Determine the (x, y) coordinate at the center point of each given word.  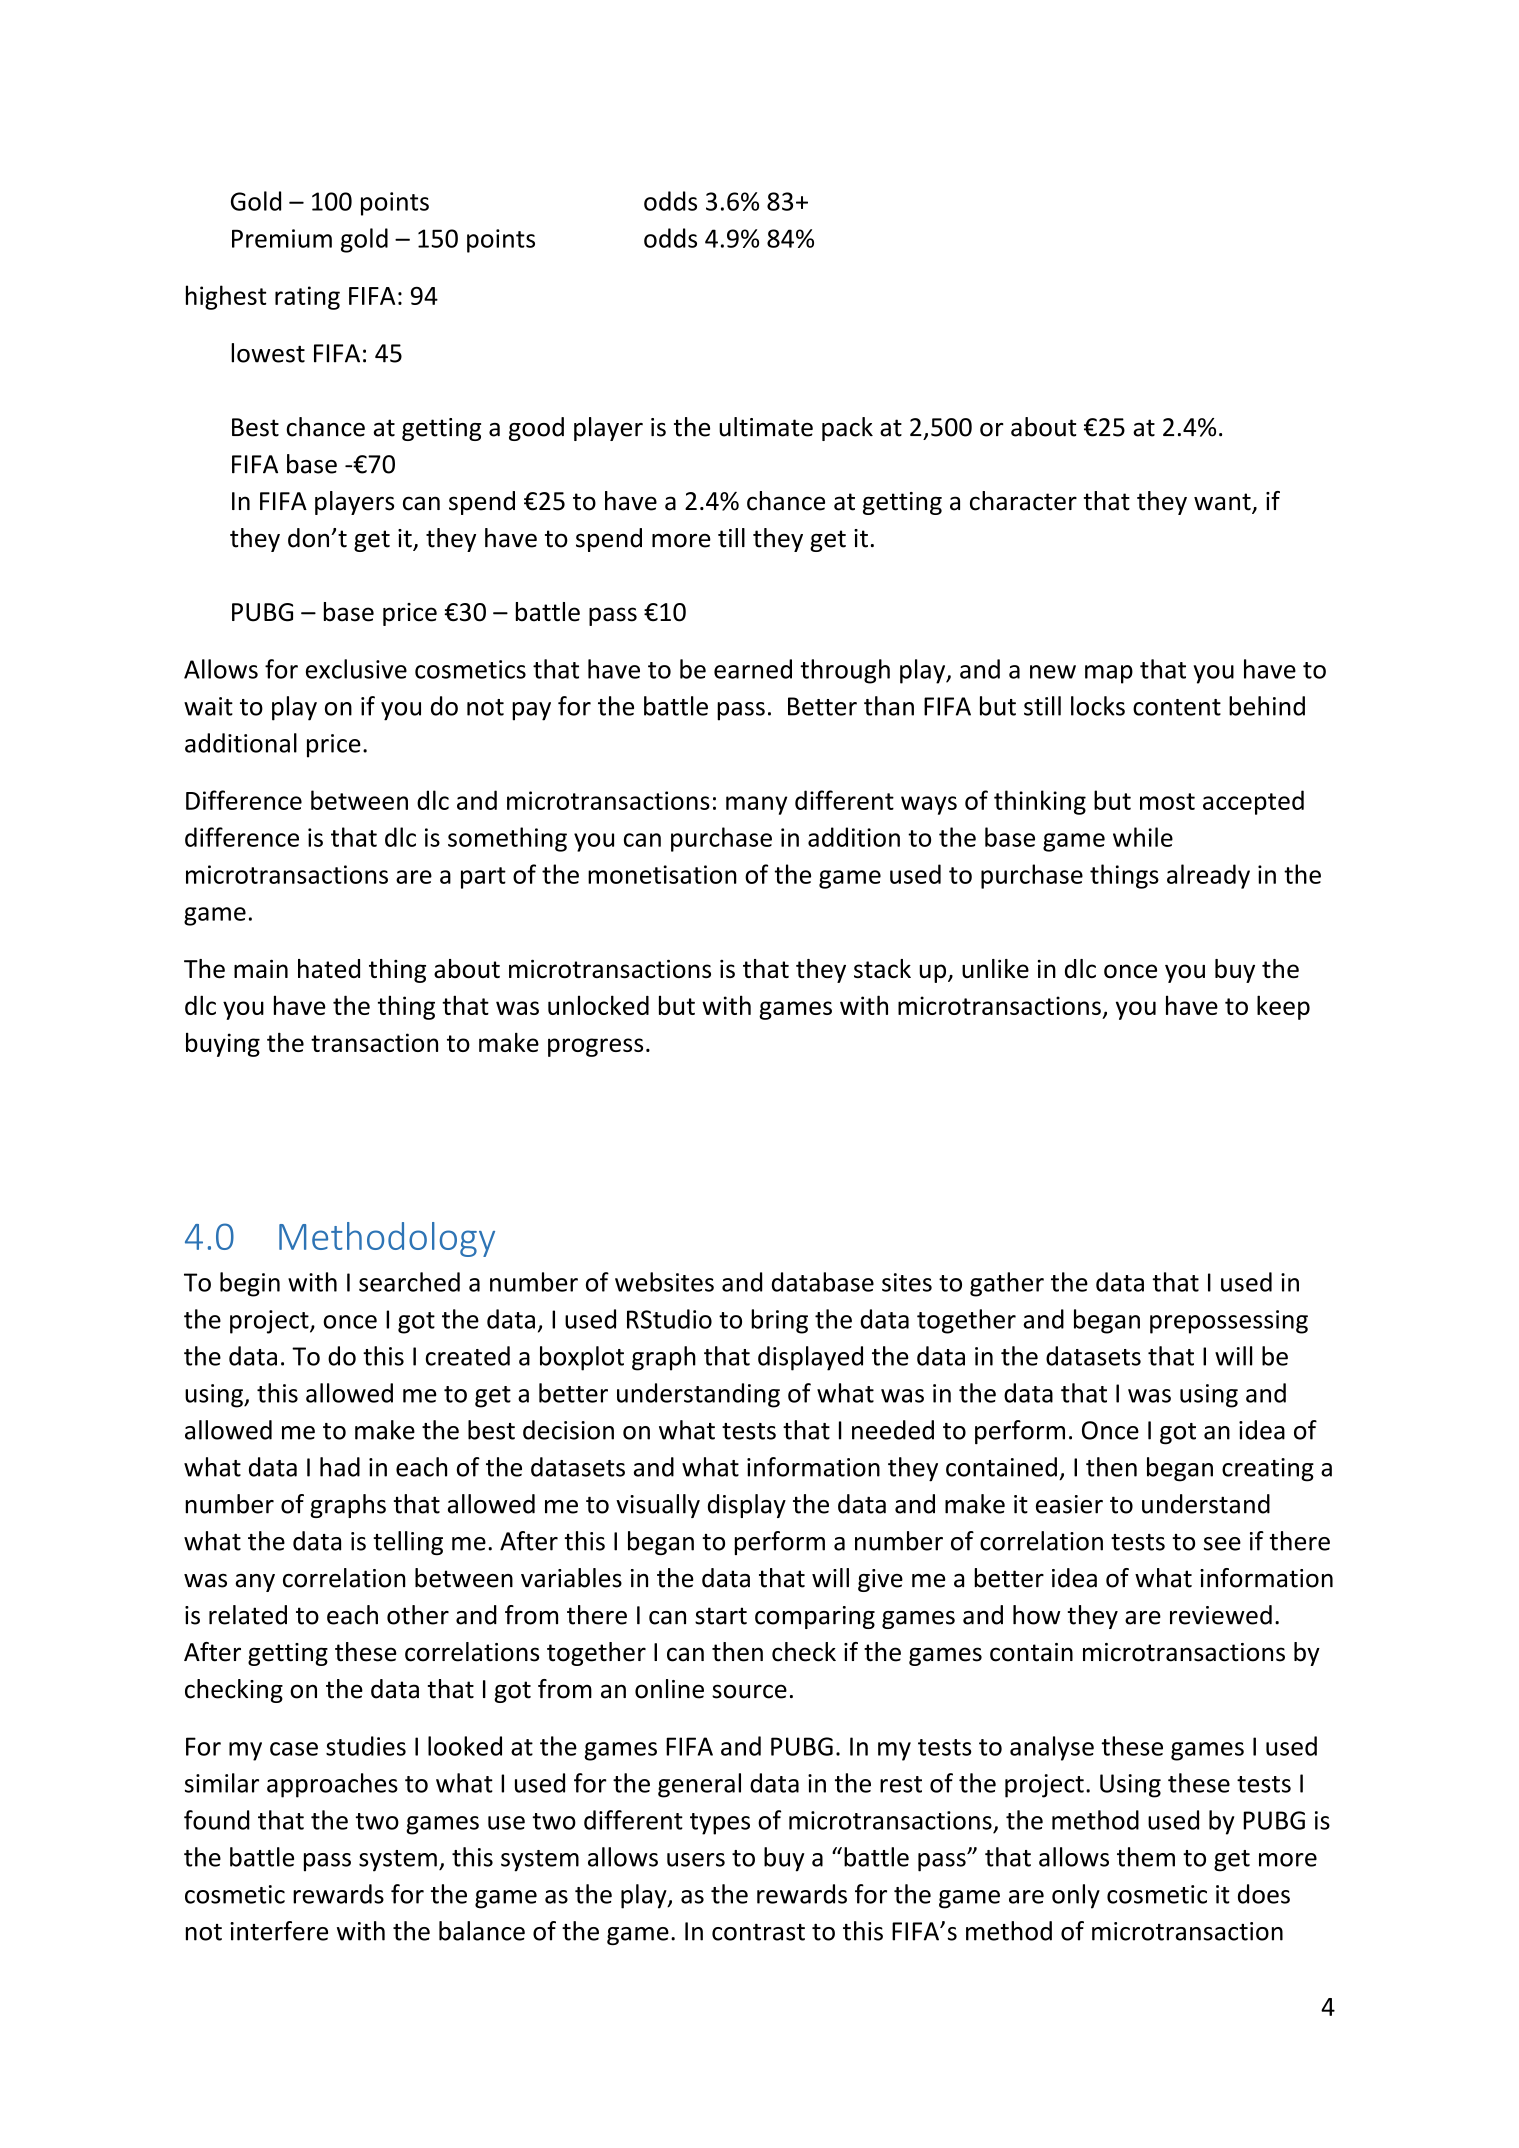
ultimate (766, 427)
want (1223, 503)
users (696, 1860)
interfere (279, 1931)
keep (1283, 1007)
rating (307, 298)
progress (595, 1047)
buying (223, 1045)
